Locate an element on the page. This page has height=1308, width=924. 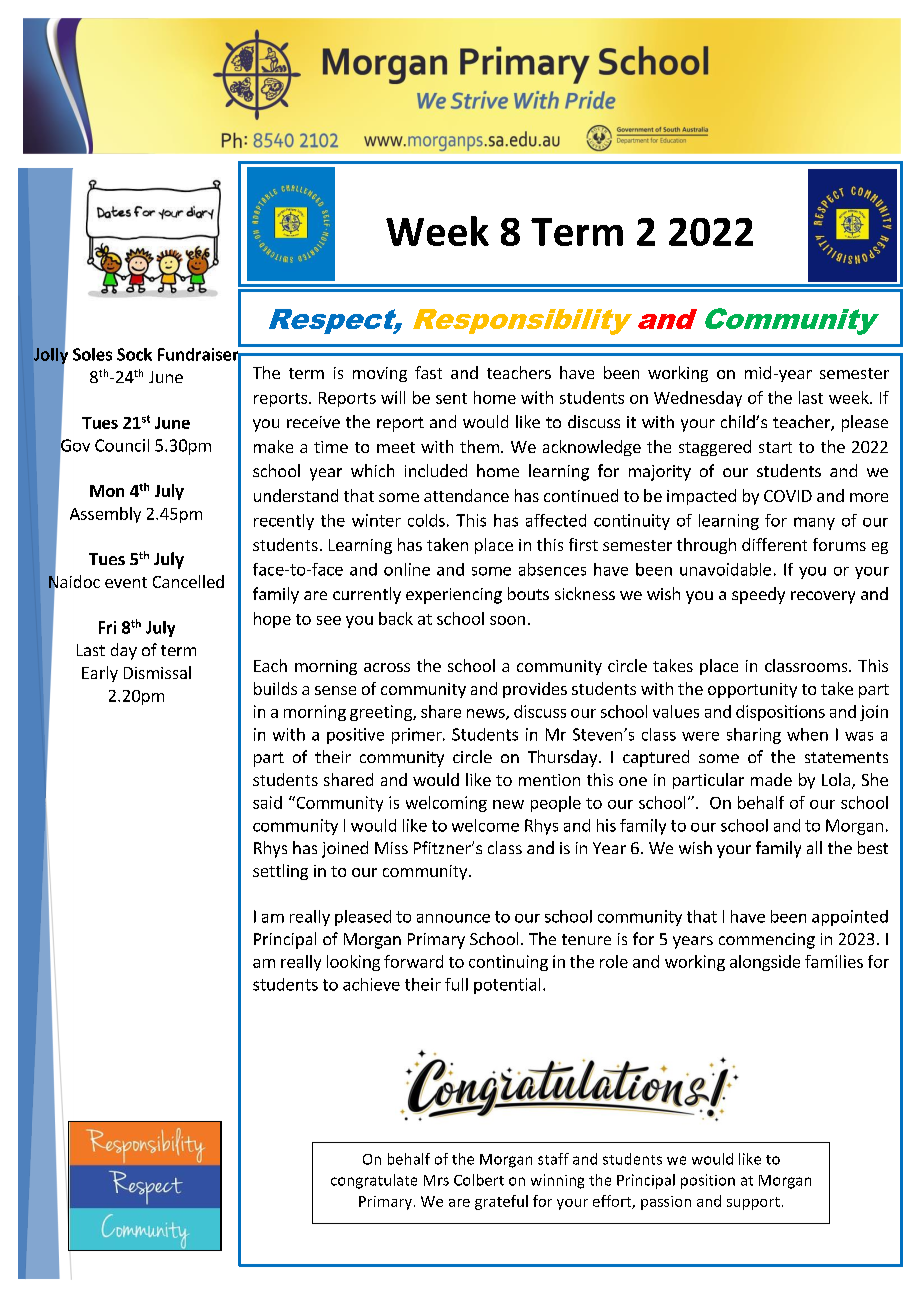
potential is located at coordinates (507, 986).
